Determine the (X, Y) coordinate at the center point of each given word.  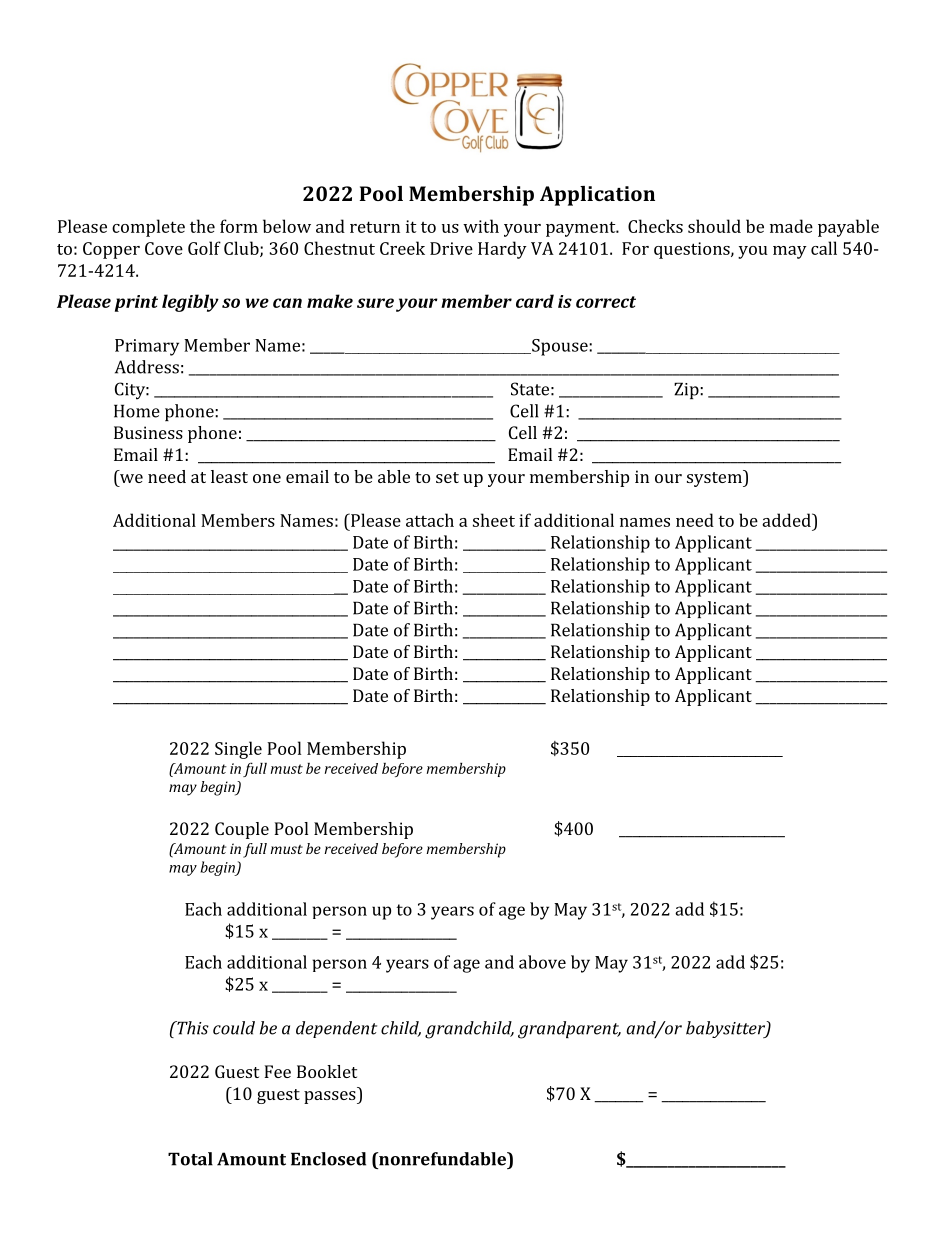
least (229, 476)
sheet (494, 520)
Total (190, 1159)
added (787, 520)
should (714, 226)
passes (331, 1097)
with (481, 226)
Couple (242, 830)
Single (238, 750)
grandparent (569, 1030)
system (715, 478)
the (202, 226)
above (542, 962)
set (447, 477)
